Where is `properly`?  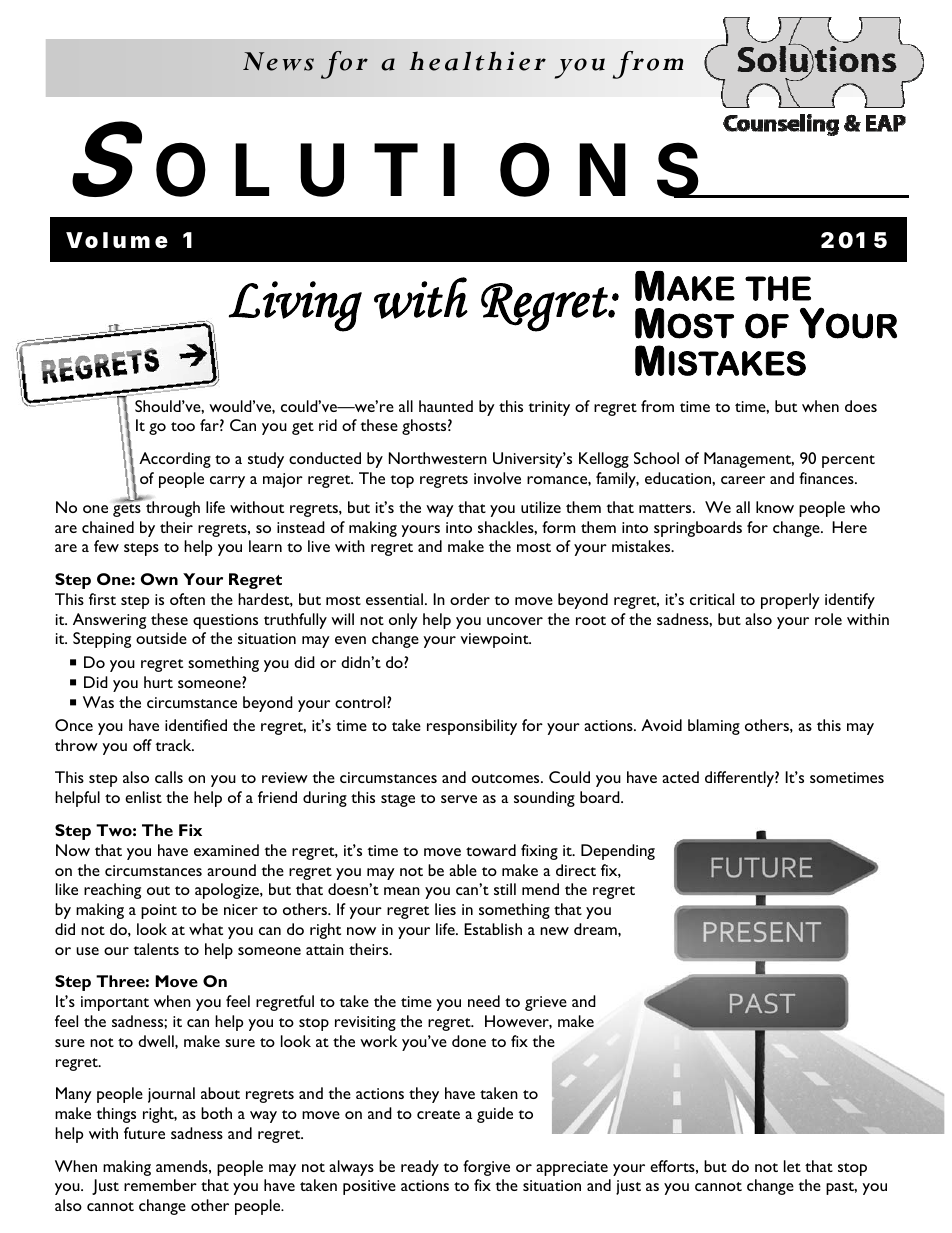 properly is located at coordinates (790, 601).
